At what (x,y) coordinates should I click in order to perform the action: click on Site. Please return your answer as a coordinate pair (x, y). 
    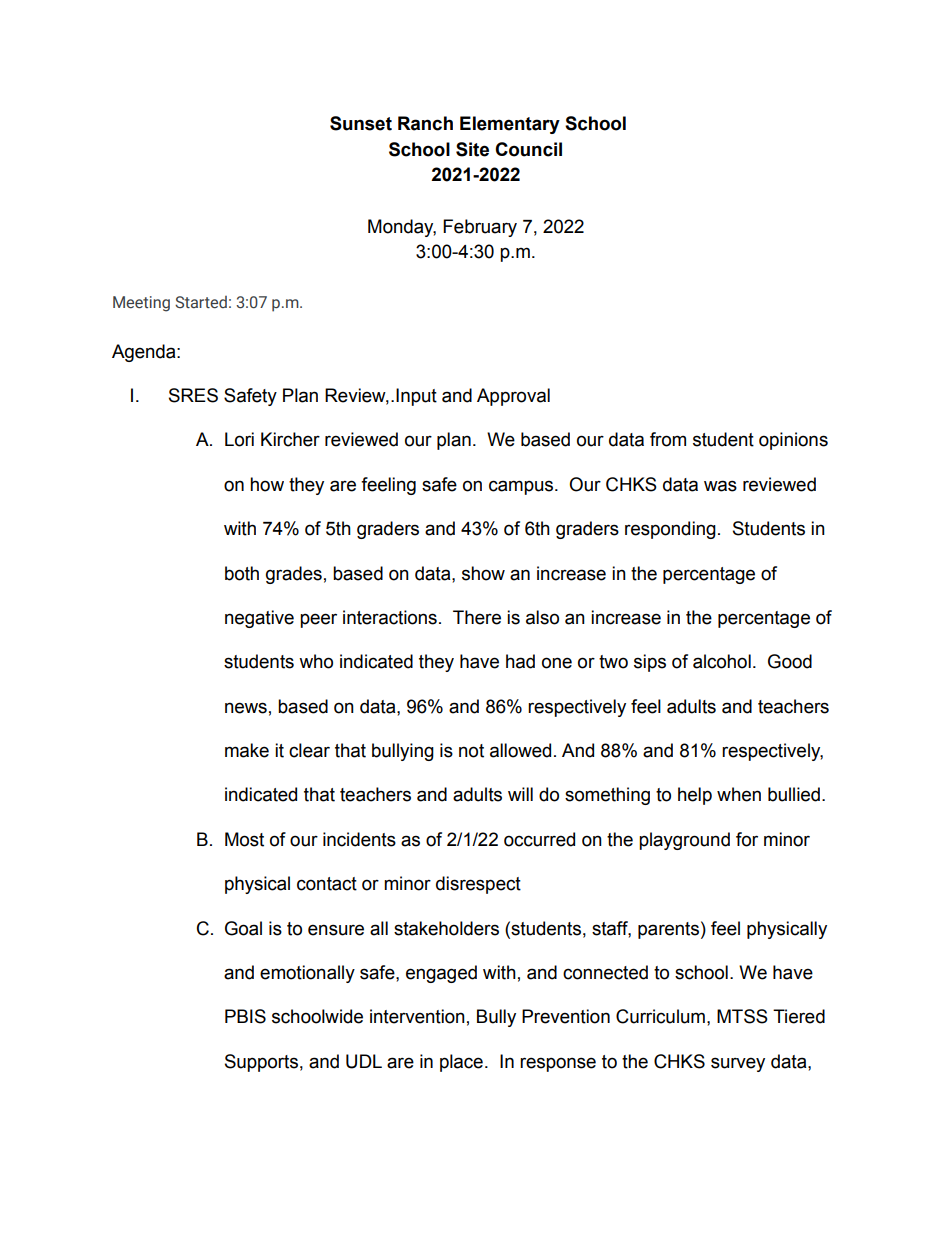
    Looking at the image, I should click on (472, 149).
